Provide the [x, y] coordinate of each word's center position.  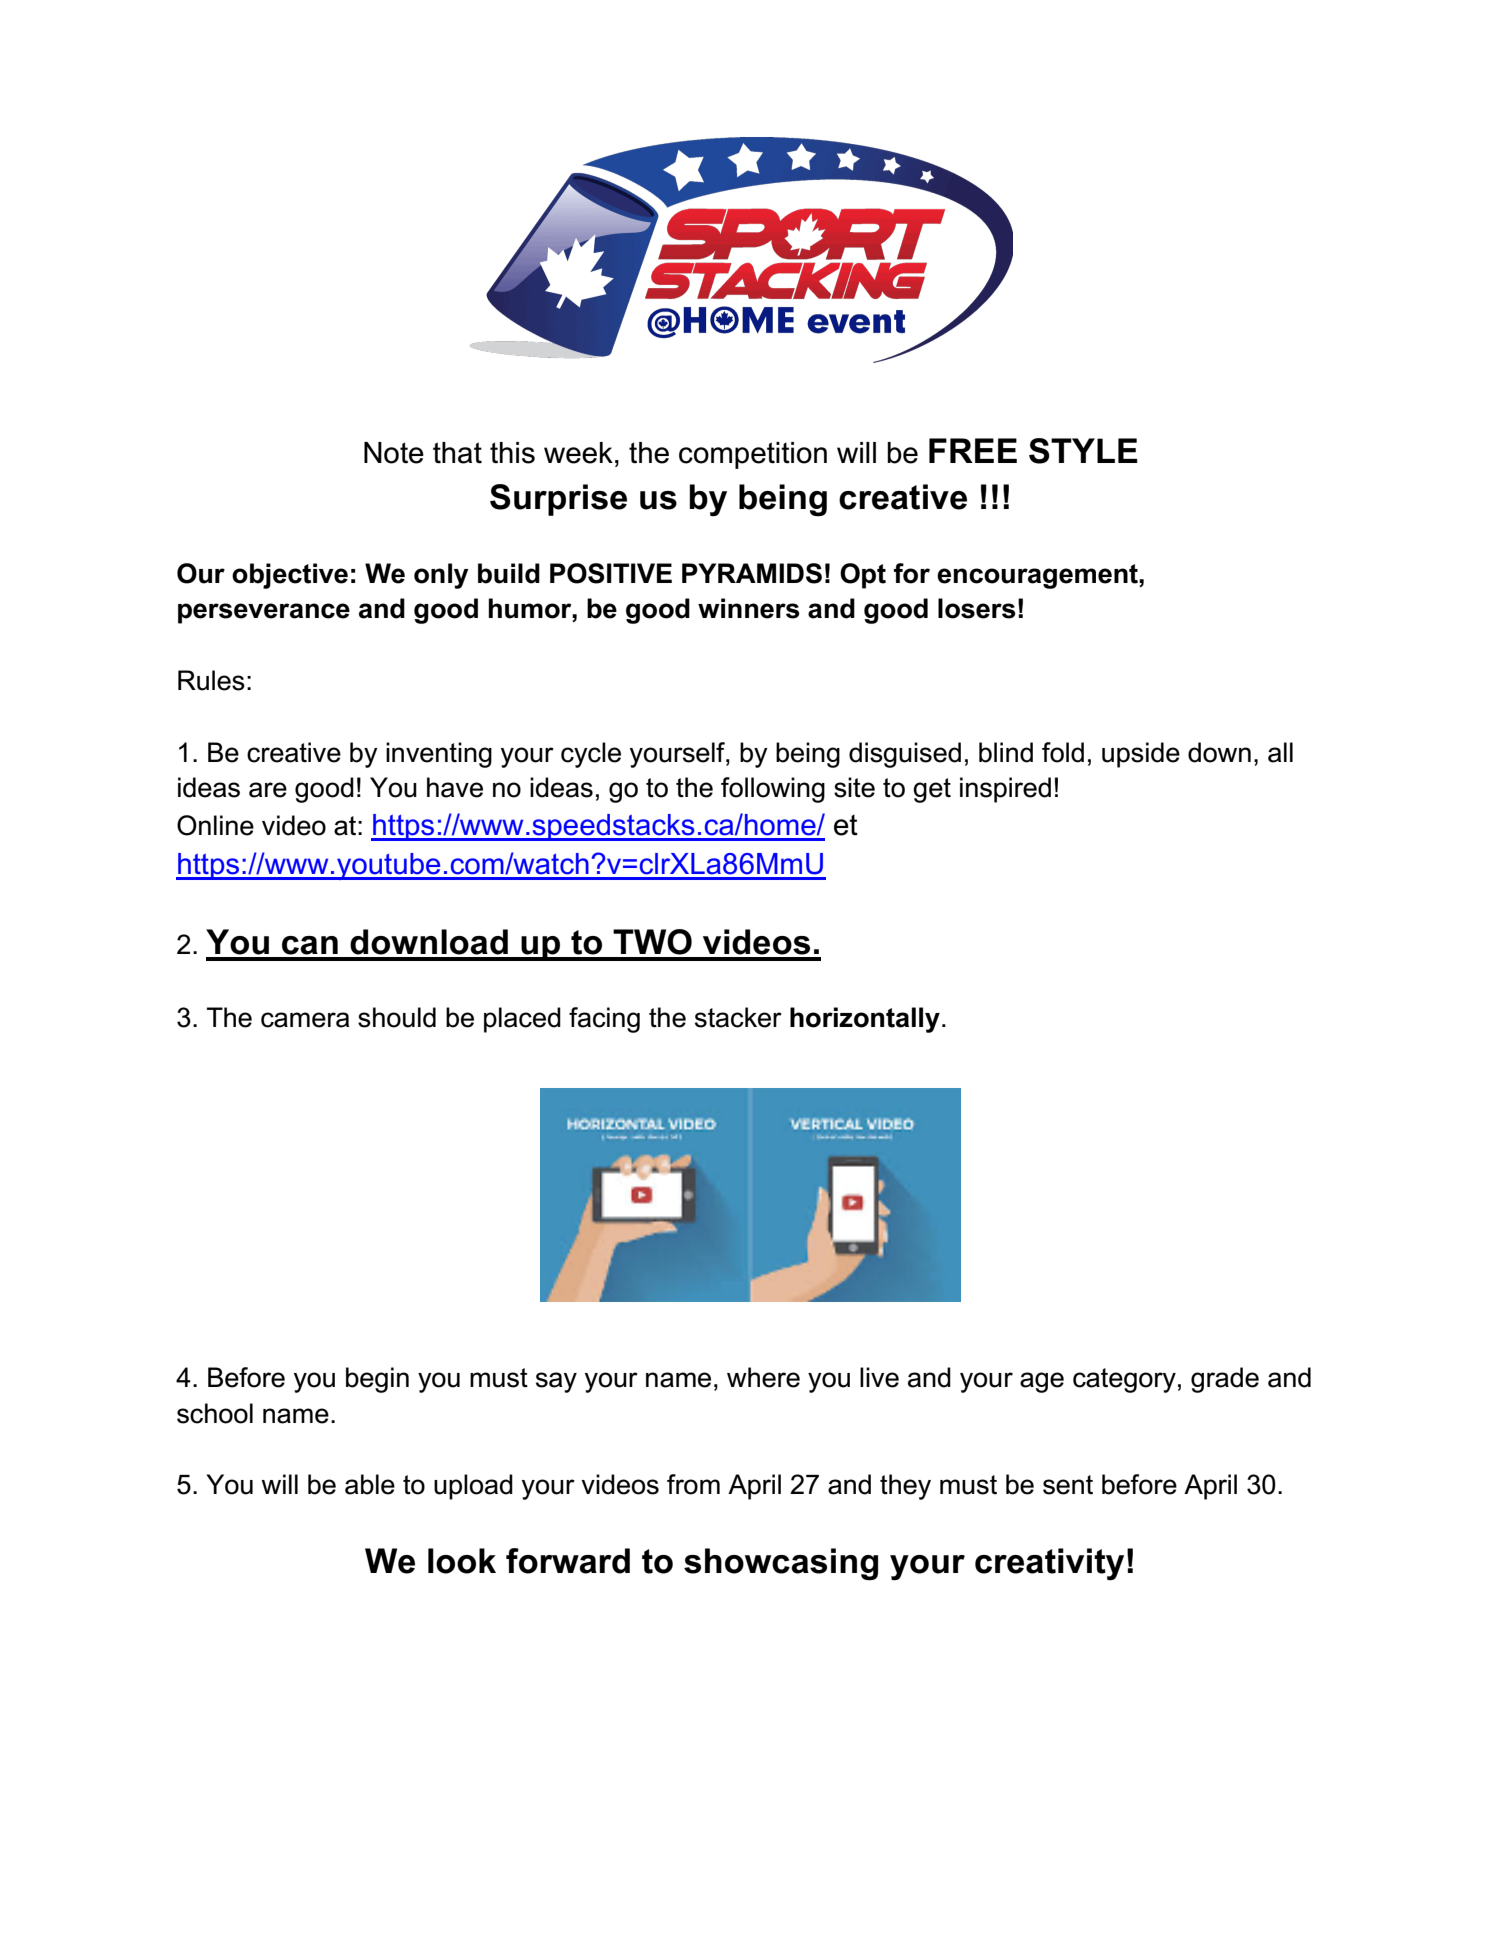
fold [1063, 752]
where [763, 1377]
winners [749, 608]
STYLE [1083, 451]
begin [377, 1380]
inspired [1005, 790]
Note [394, 453]
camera [305, 1020]
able [370, 1484]
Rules [211, 680]
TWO [652, 942]
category [1124, 1380]
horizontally [865, 1020]
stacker [738, 1017]
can [310, 945]
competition [753, 455]
